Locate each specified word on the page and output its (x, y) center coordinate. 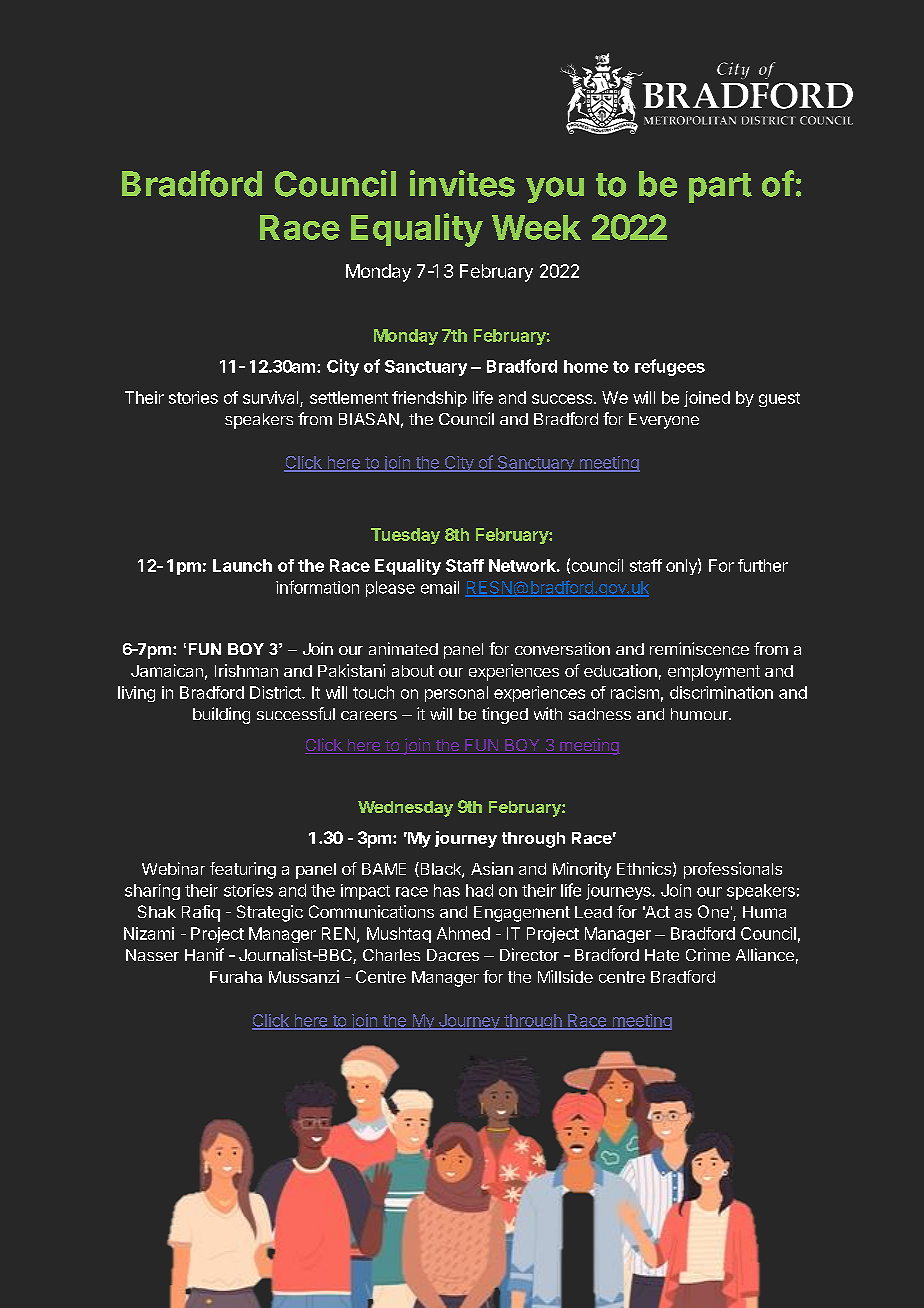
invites (462, 183)
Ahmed (463, 933)
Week (536, 227)
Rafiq (201, 913)
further (763, 565)
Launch (242, 565)
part (720, 188)
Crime (708, 954)
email (440, 587)
